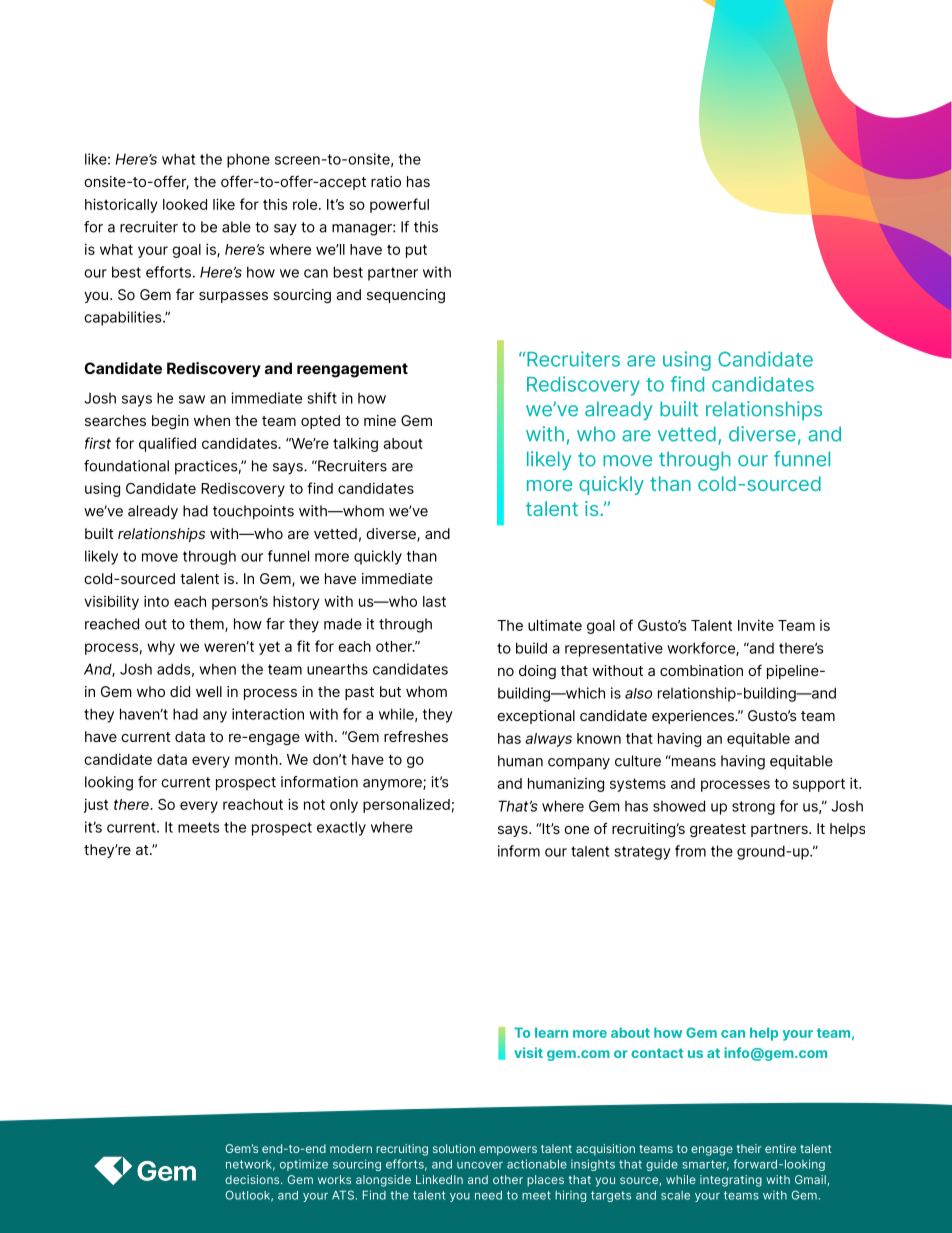  Describe the element at coordinates (341, 828) in the document. I see `exactly` at that location.
